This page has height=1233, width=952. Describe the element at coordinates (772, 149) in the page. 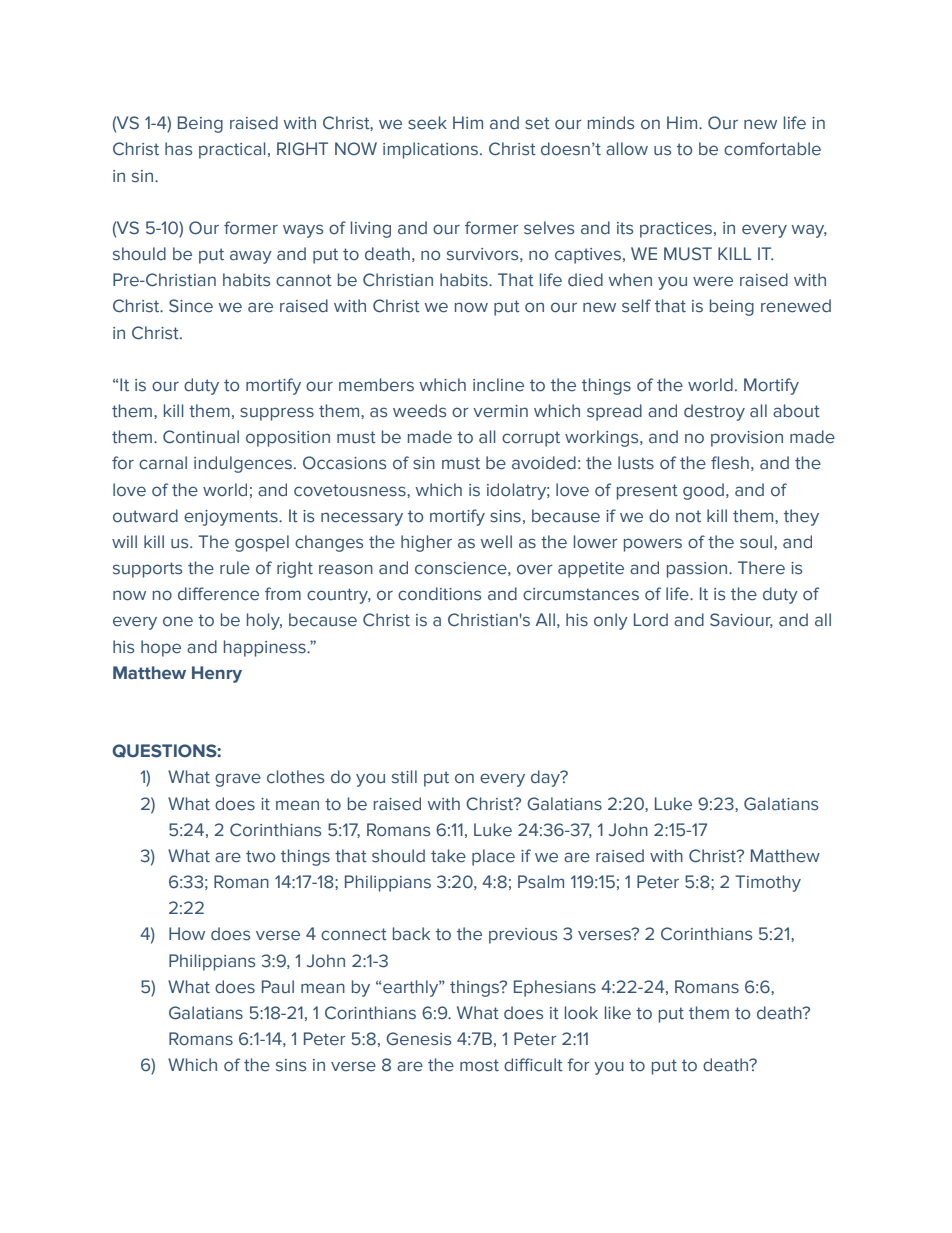

I see `comfortable` at that location.
